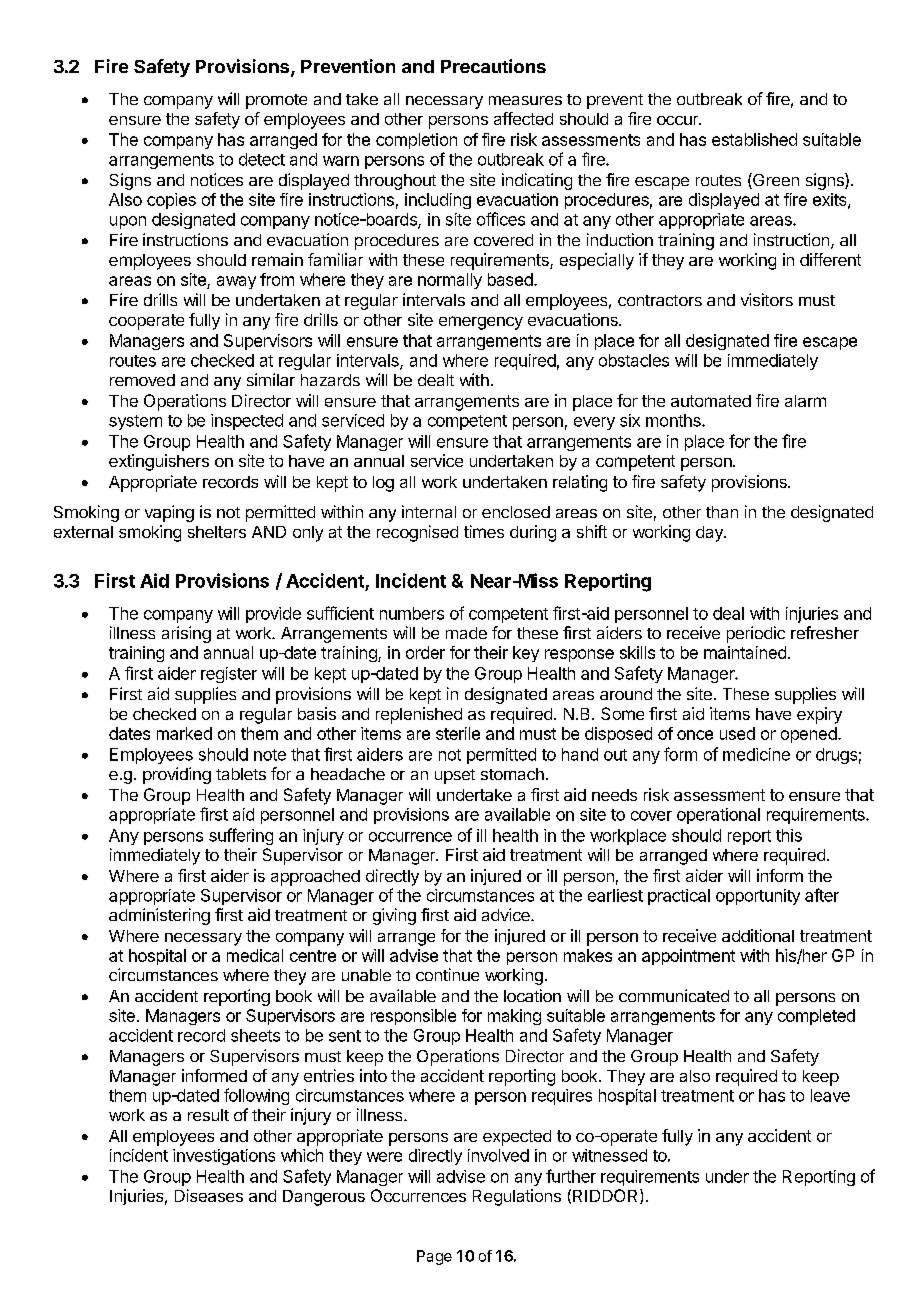 This screenshot has width=924, height=1308. What do you see at coordinates (493, 66) in the screenshot?
I see `Precautions` at bounding box center [493, 66].
